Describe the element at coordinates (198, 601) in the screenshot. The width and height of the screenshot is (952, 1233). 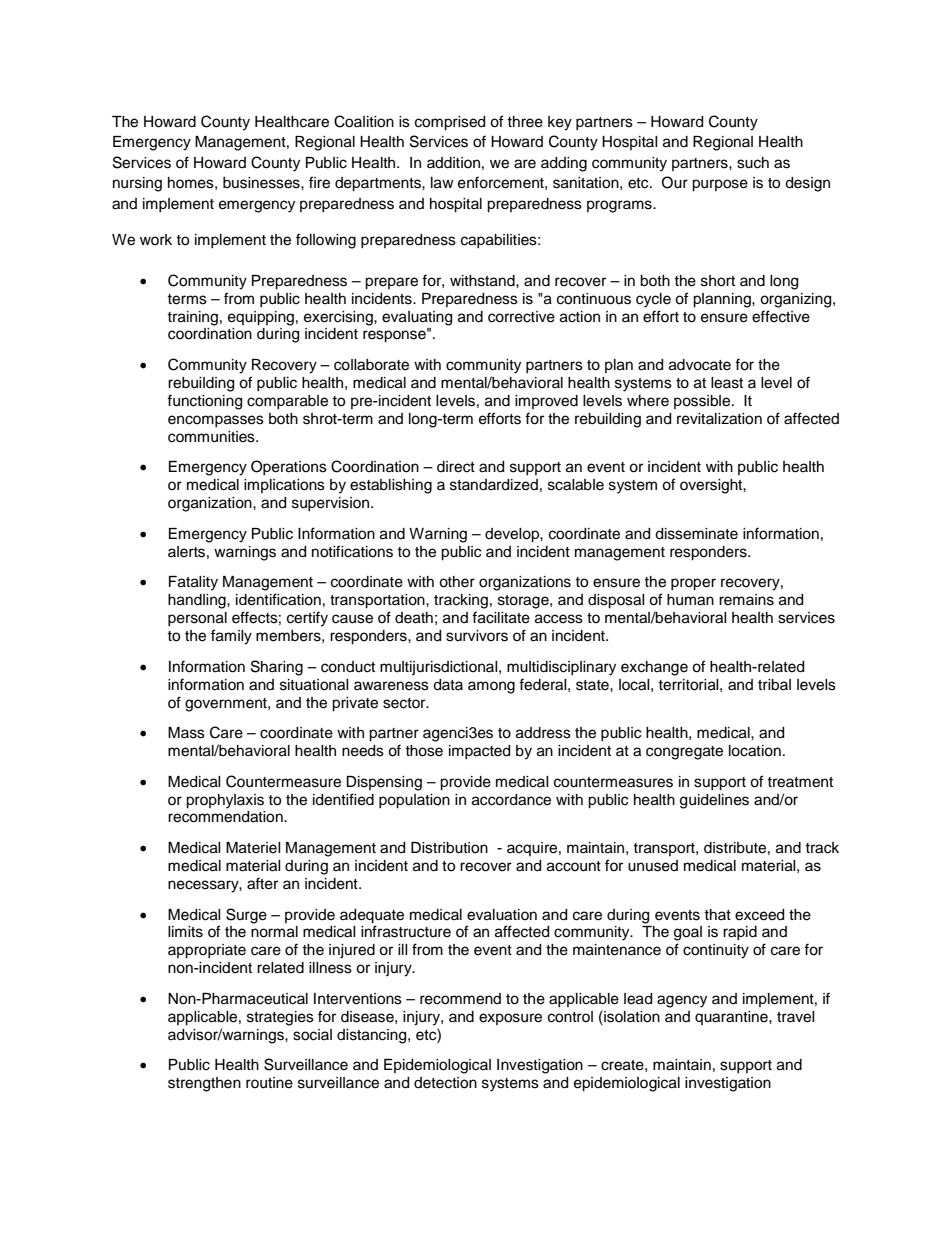
I see `handling` at that location.
